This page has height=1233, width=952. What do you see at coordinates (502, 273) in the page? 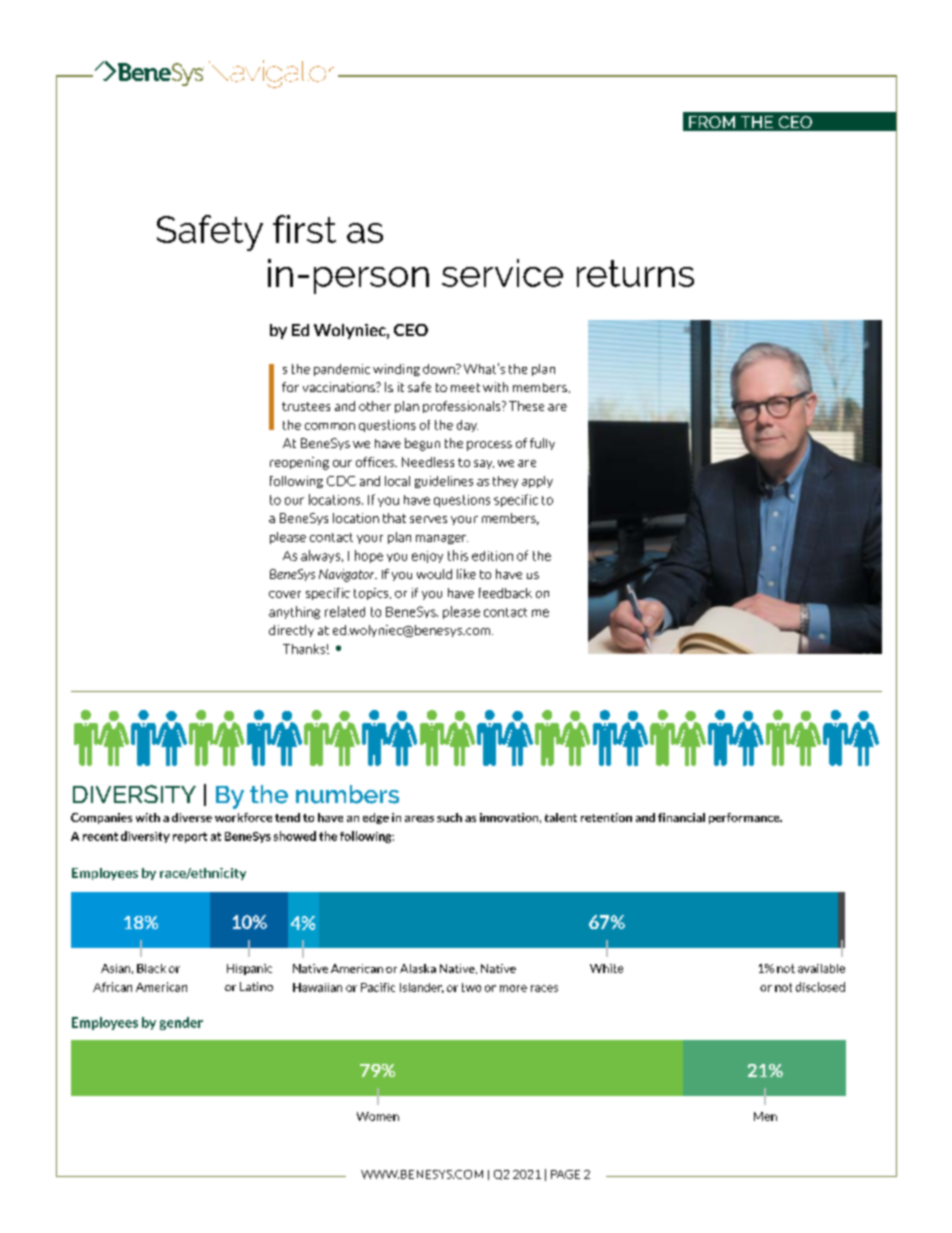
I see `service` at bounding box center [502, 273].
